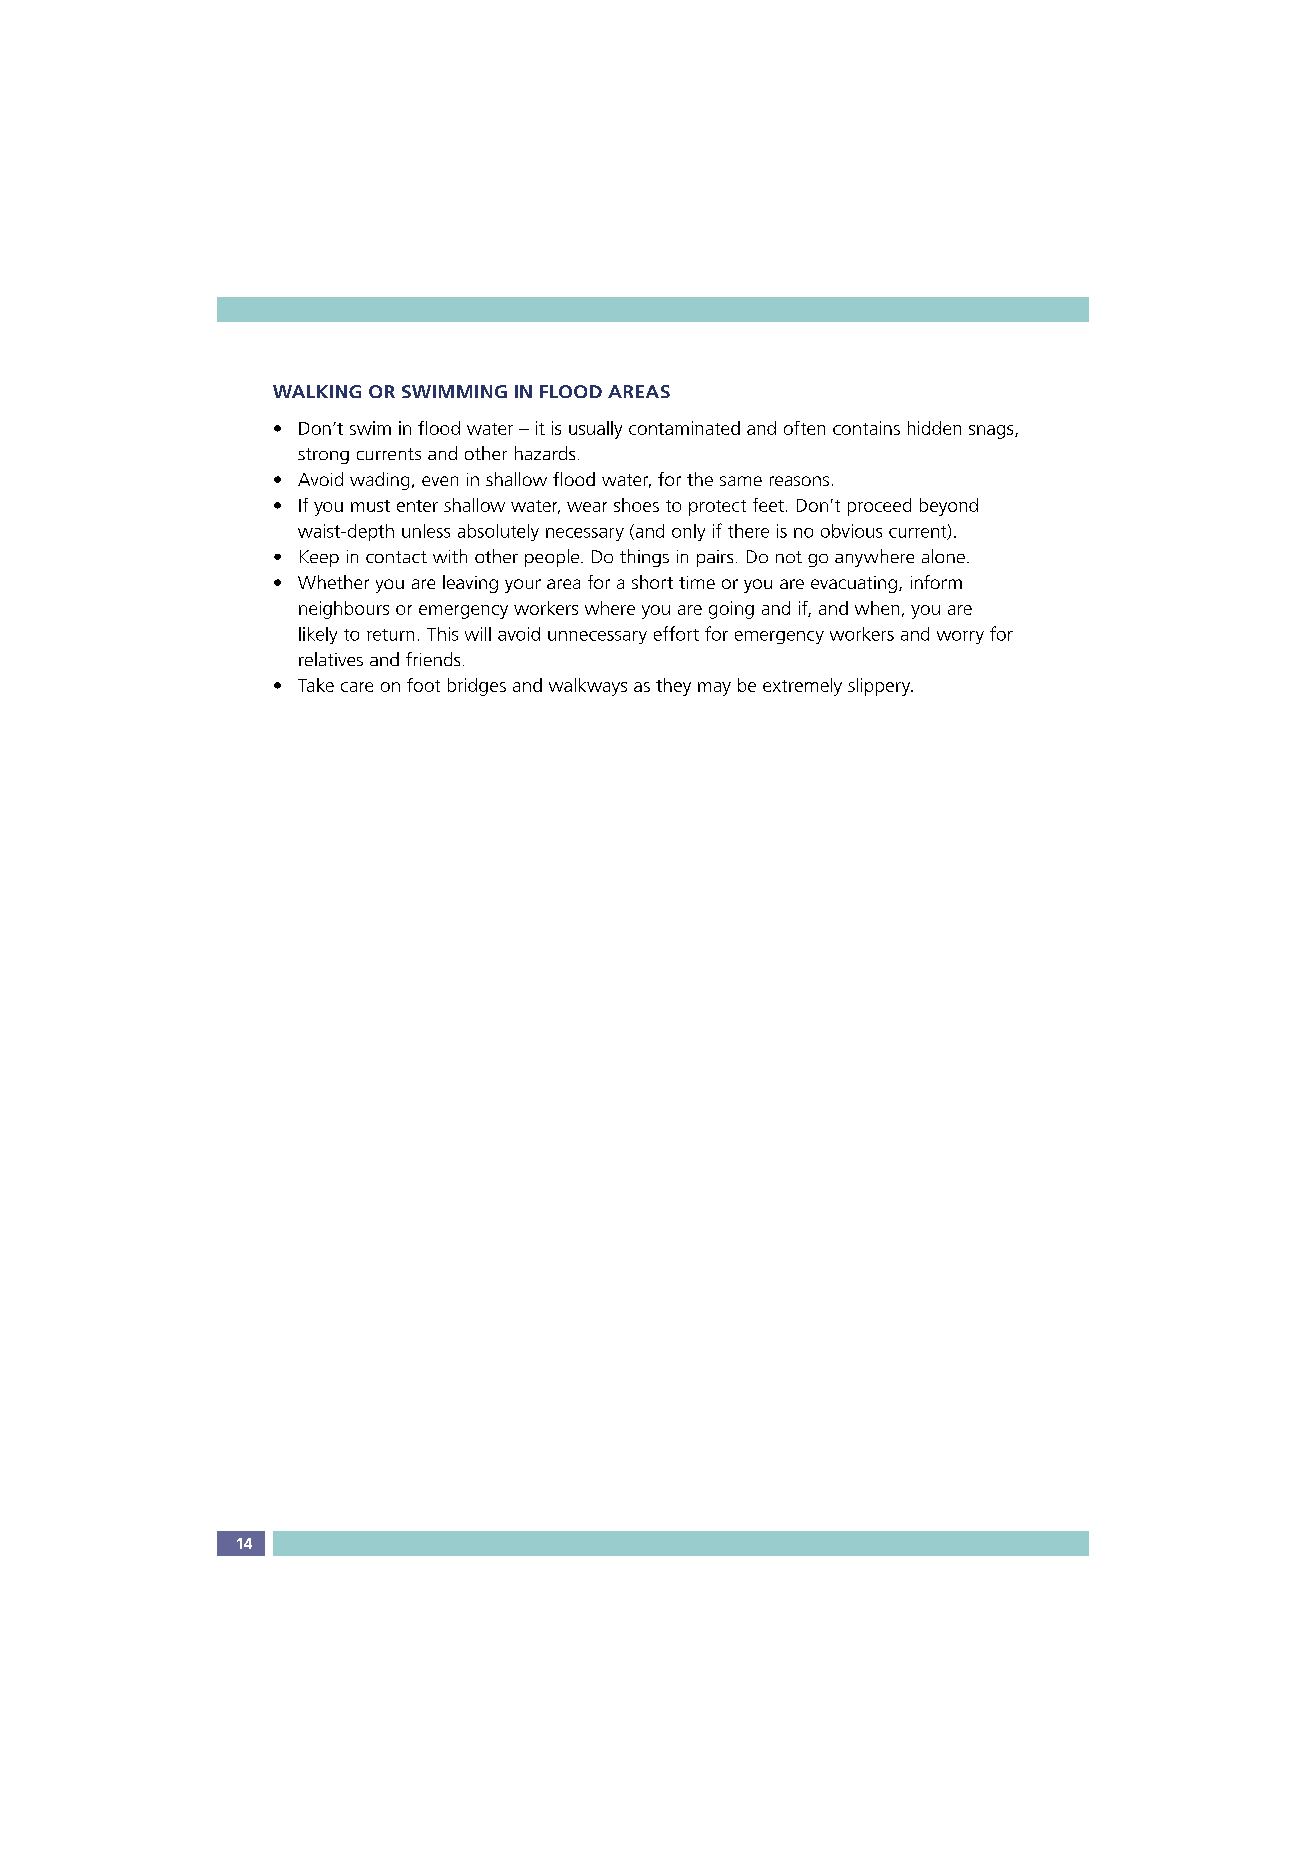 This page has width=1308, height=1851. Describe the element at coordinates (934, 428) in the page. I see `hidden` at that location.
